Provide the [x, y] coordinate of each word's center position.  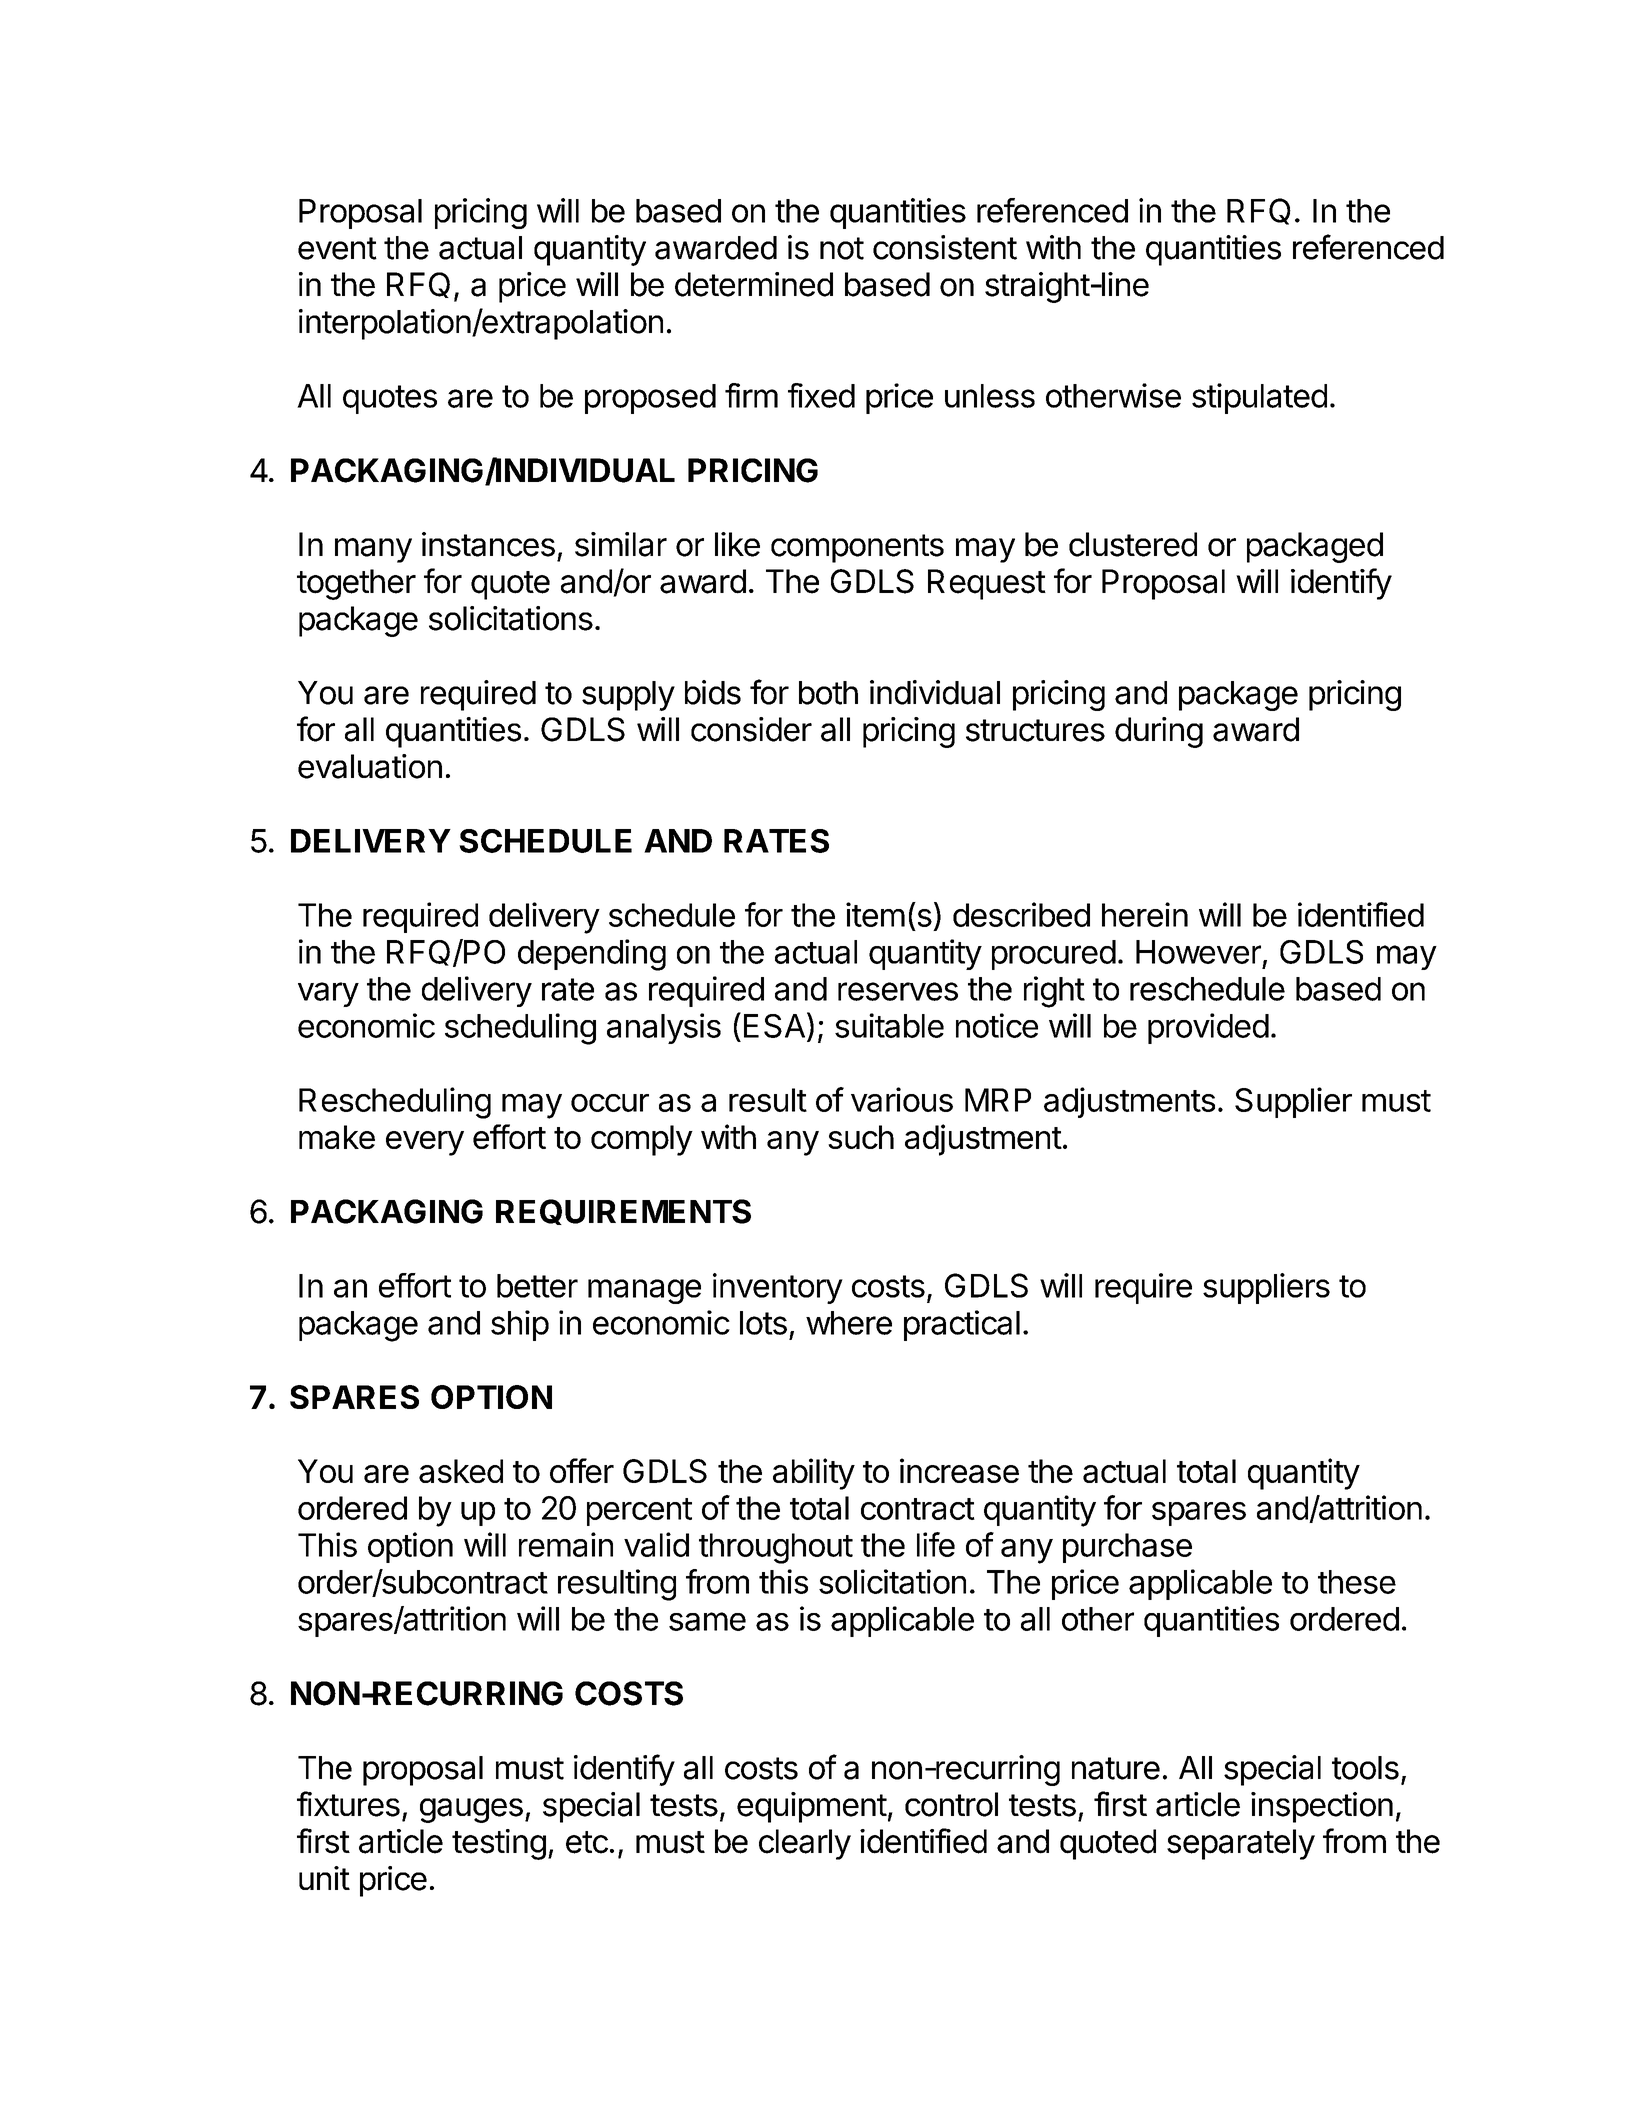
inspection [1322, 1807]
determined [754, 284]
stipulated [1259, 398]
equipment [812, 1807]
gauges [471, 1810]
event [337, 248]
